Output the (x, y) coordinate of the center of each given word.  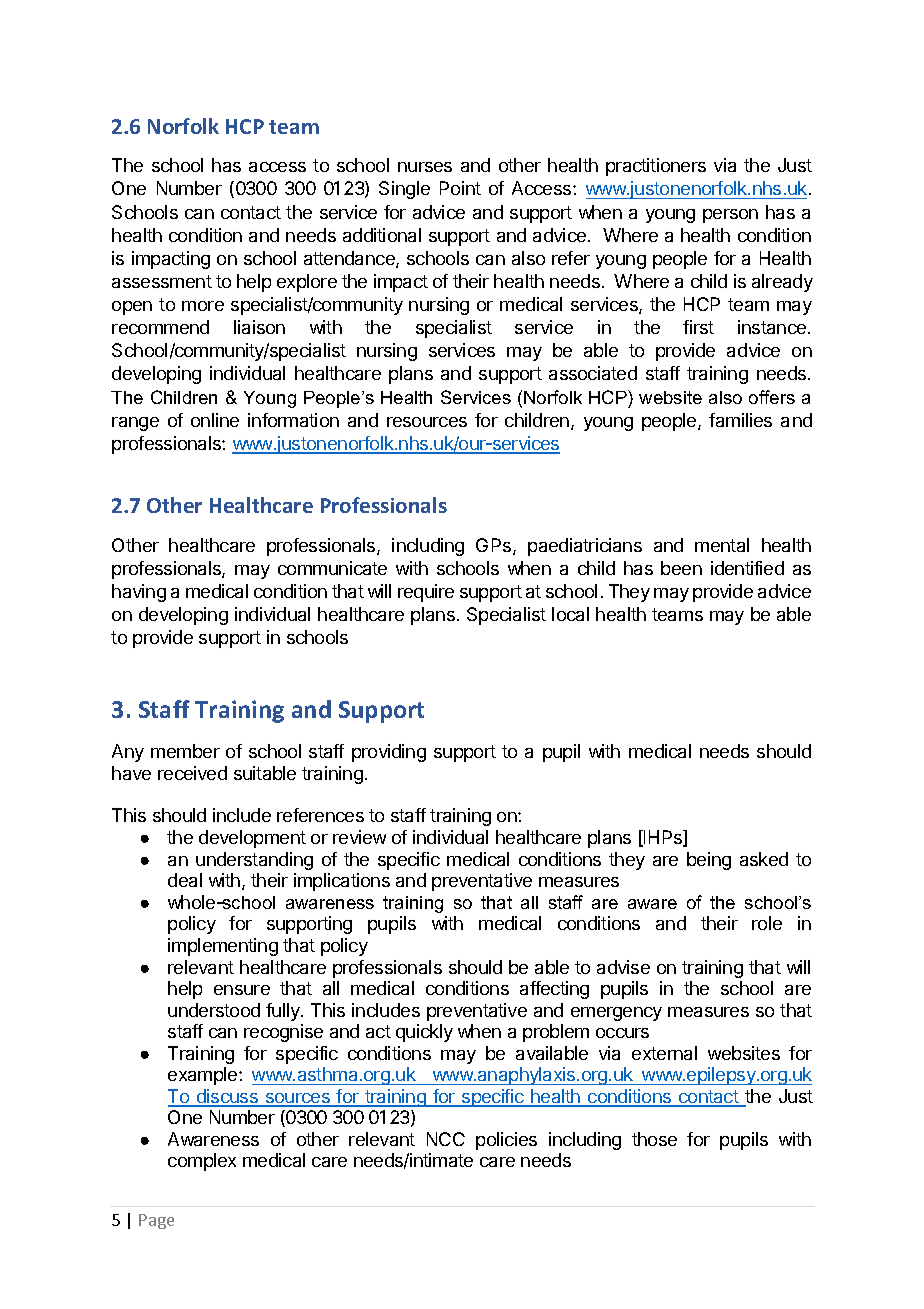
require (426, 593)
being (709, 861)
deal (185, 880)
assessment (162, 281)
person (730, 216)
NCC (446, 1139)
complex (202, 1162)
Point (460, 188)
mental (722, 545)
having (139, 593)
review (359, 837)
